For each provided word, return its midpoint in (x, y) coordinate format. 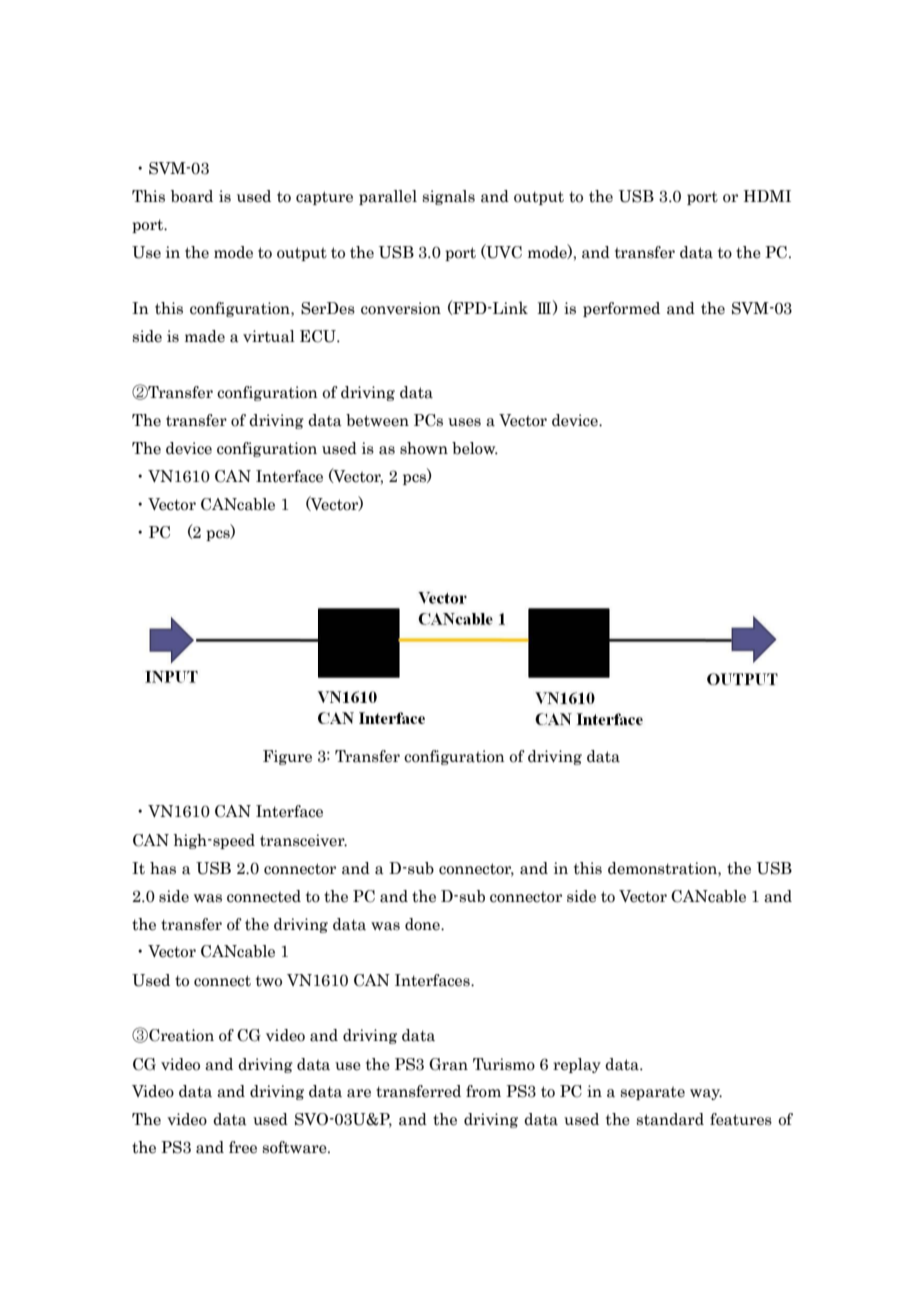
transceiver (303, 840)
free (243, 1147)
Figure (287, 757)
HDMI (767, 196)
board (192, 196)
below (475, 448)
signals (449, 197)
